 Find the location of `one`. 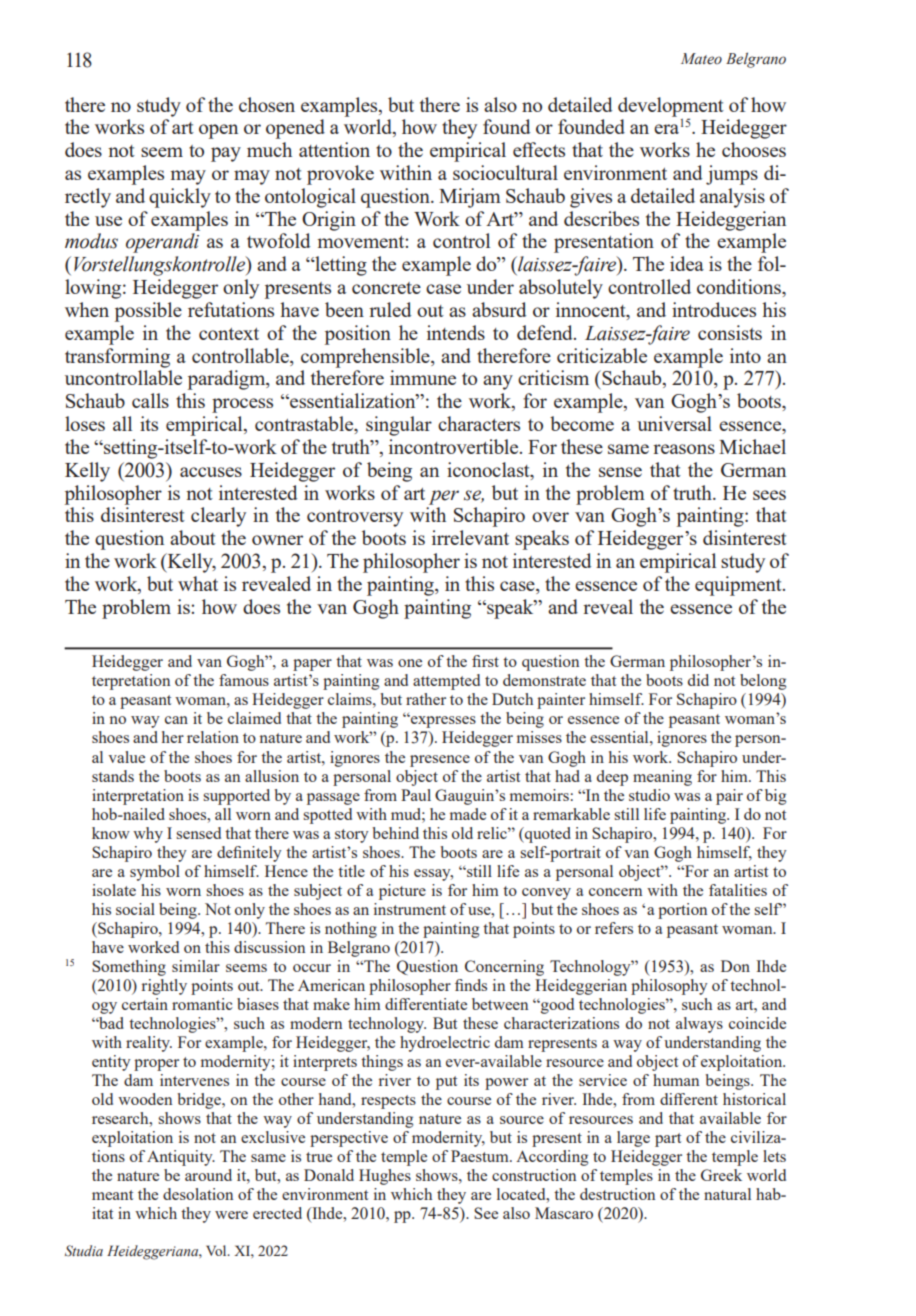

one is located at coordinates (410, 663).
